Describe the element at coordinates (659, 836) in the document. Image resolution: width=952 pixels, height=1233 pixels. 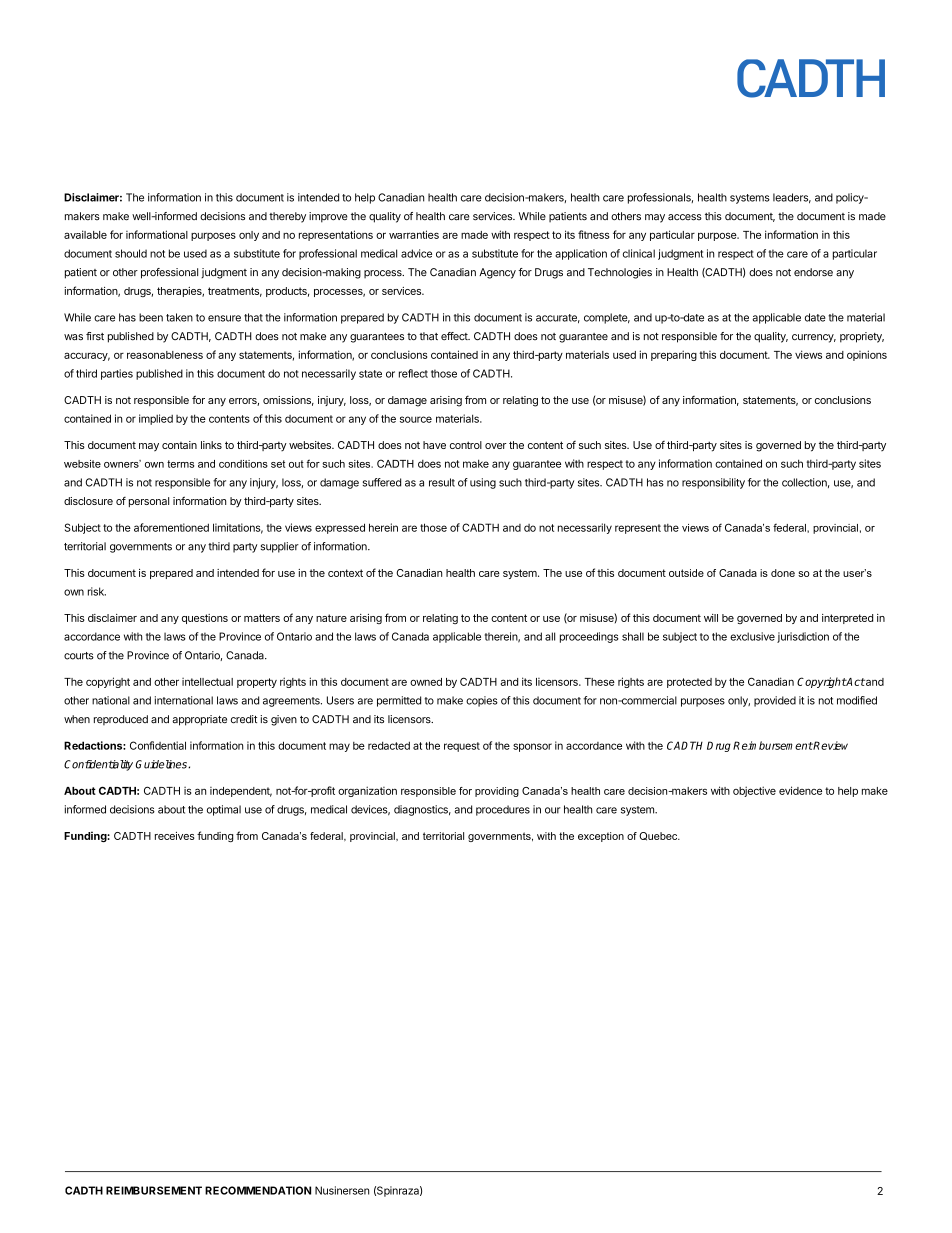
I see `Quebec` at that location.
